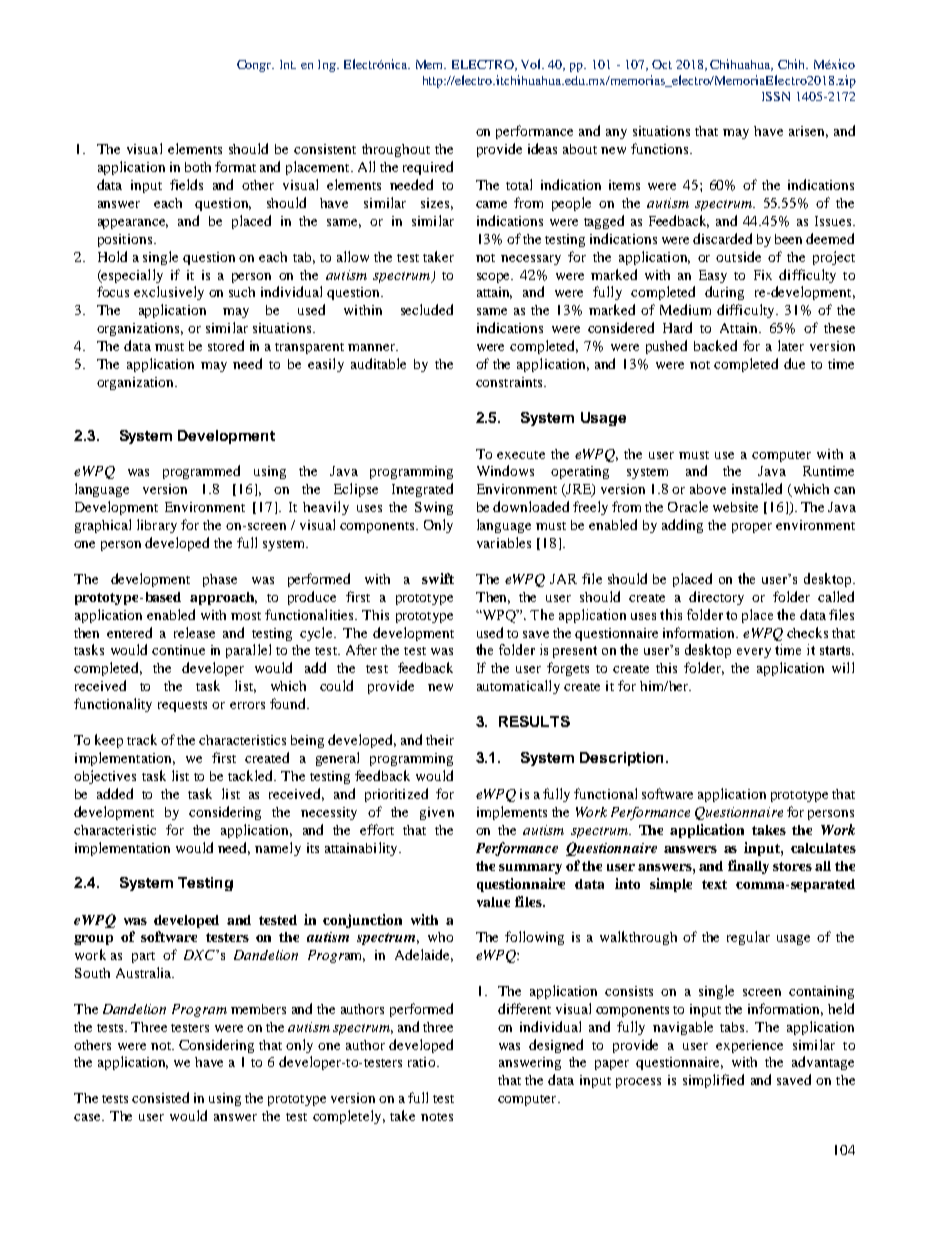 The height and width of the screenshot is (1233, 952). Describe the element at coordinates (757, 488) in the screenshot. I see `installed` at that location.
